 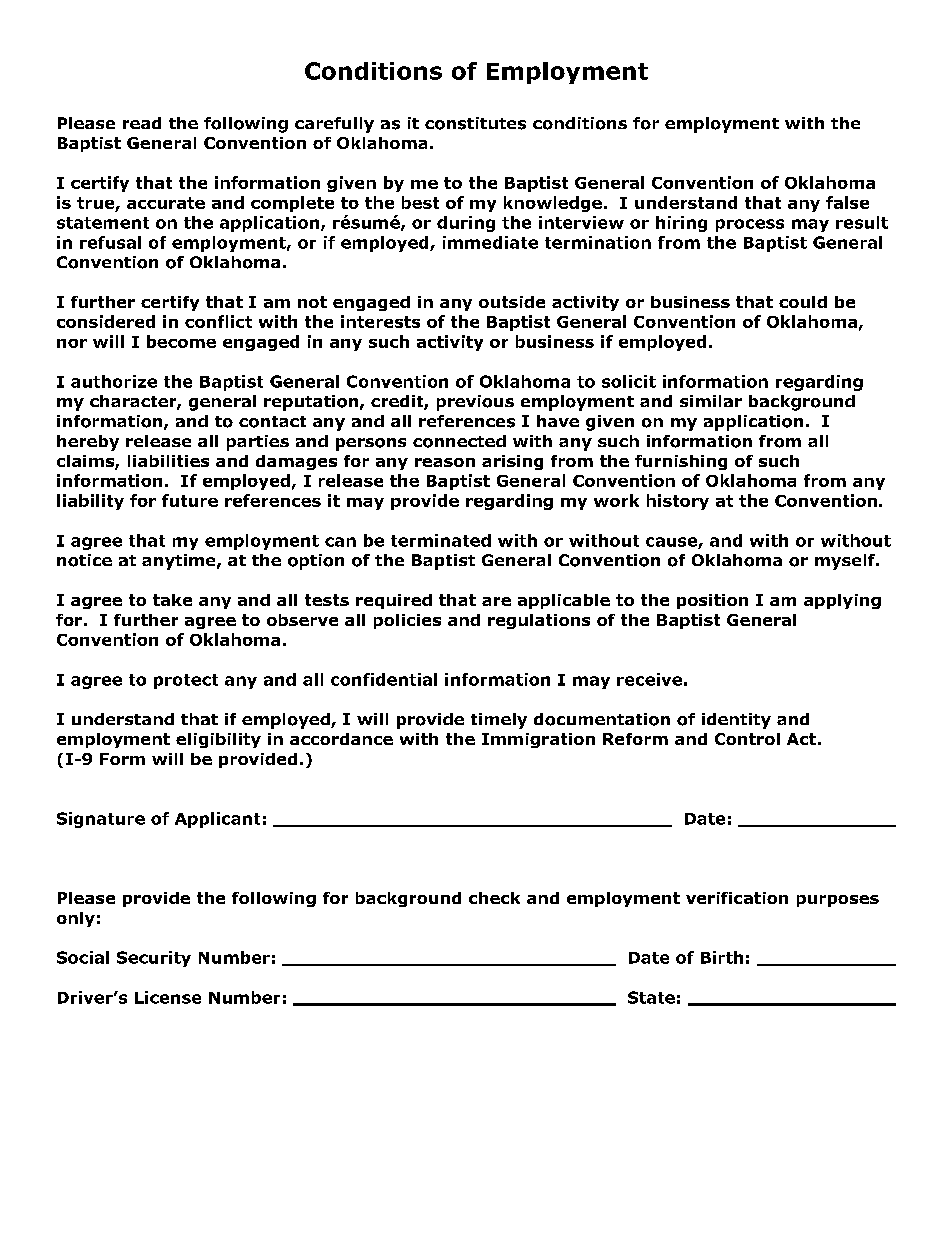 I want to click on Birth, so click(x=722, y=957).
